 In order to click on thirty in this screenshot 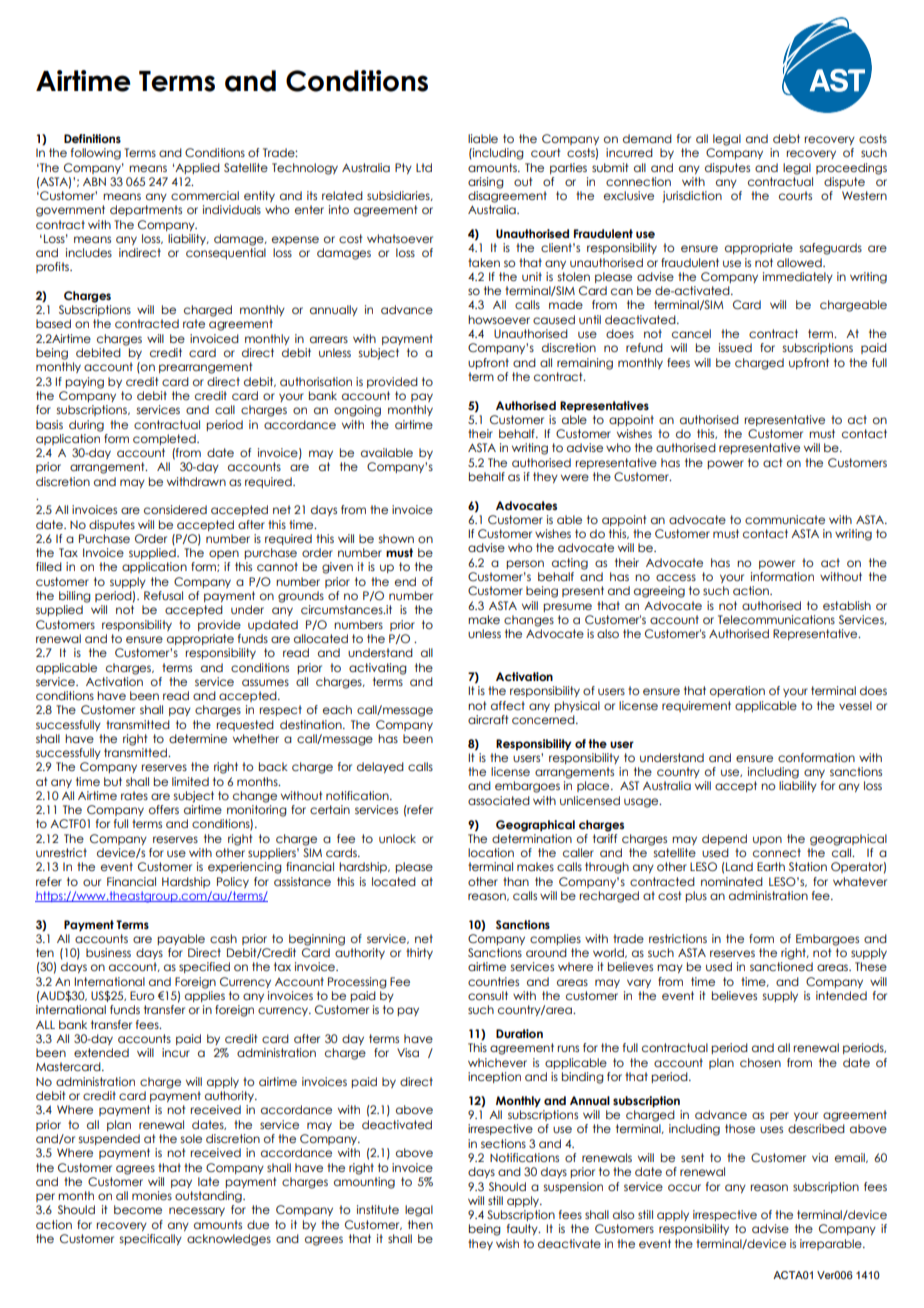, I will do `click(419, 953)`.
